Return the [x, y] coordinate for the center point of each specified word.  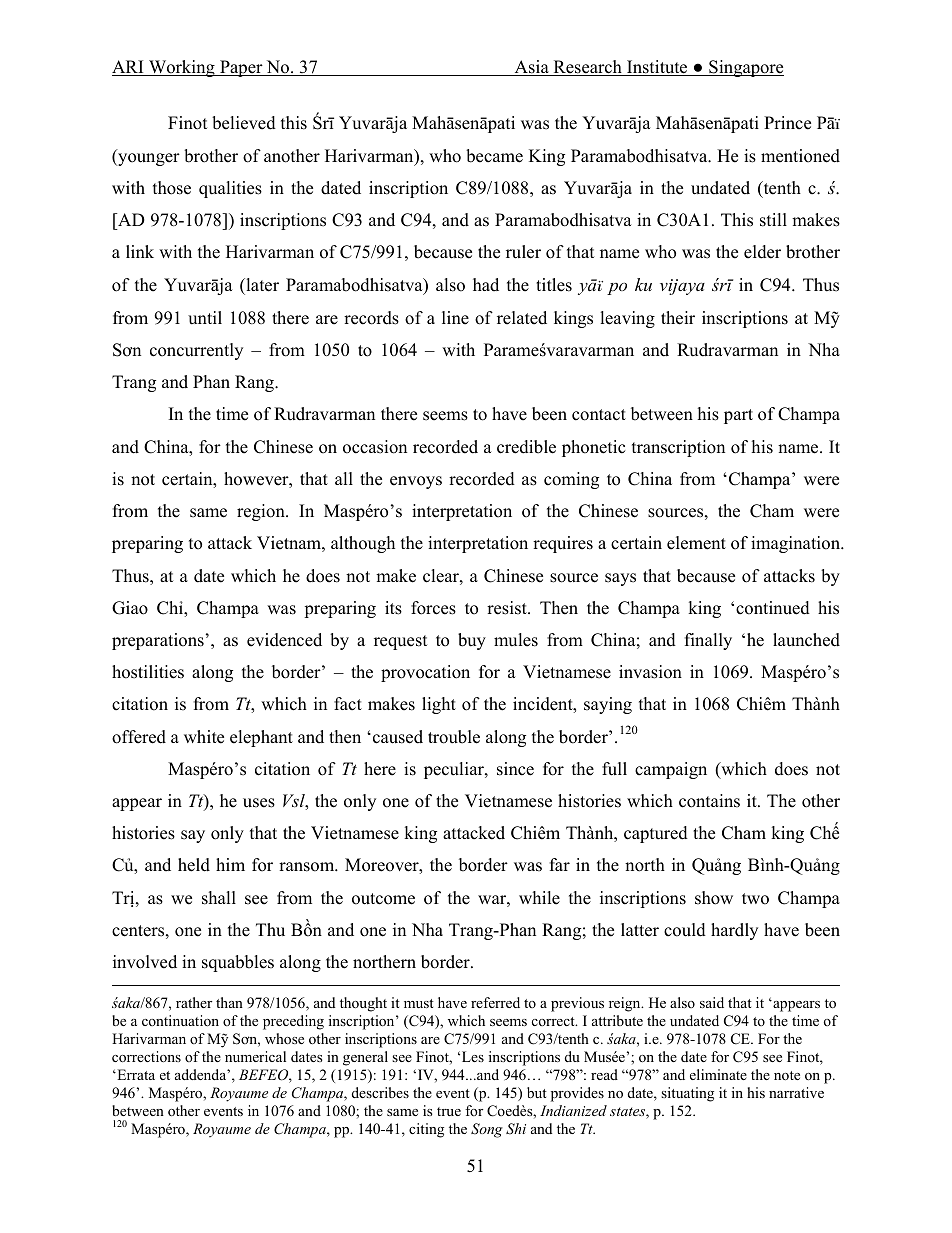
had [486, 285]
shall [219, 898]
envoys [416, 482]
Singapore [745, 68]
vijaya [682, 287]
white [204, 737]
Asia [531, 68]
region [262, 512]
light [439, 705]
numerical [255, 1056]
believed [244, 123]
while [539, 898]
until [205, 318]
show [714, 898]
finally [708, 641]
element [696, 543]
